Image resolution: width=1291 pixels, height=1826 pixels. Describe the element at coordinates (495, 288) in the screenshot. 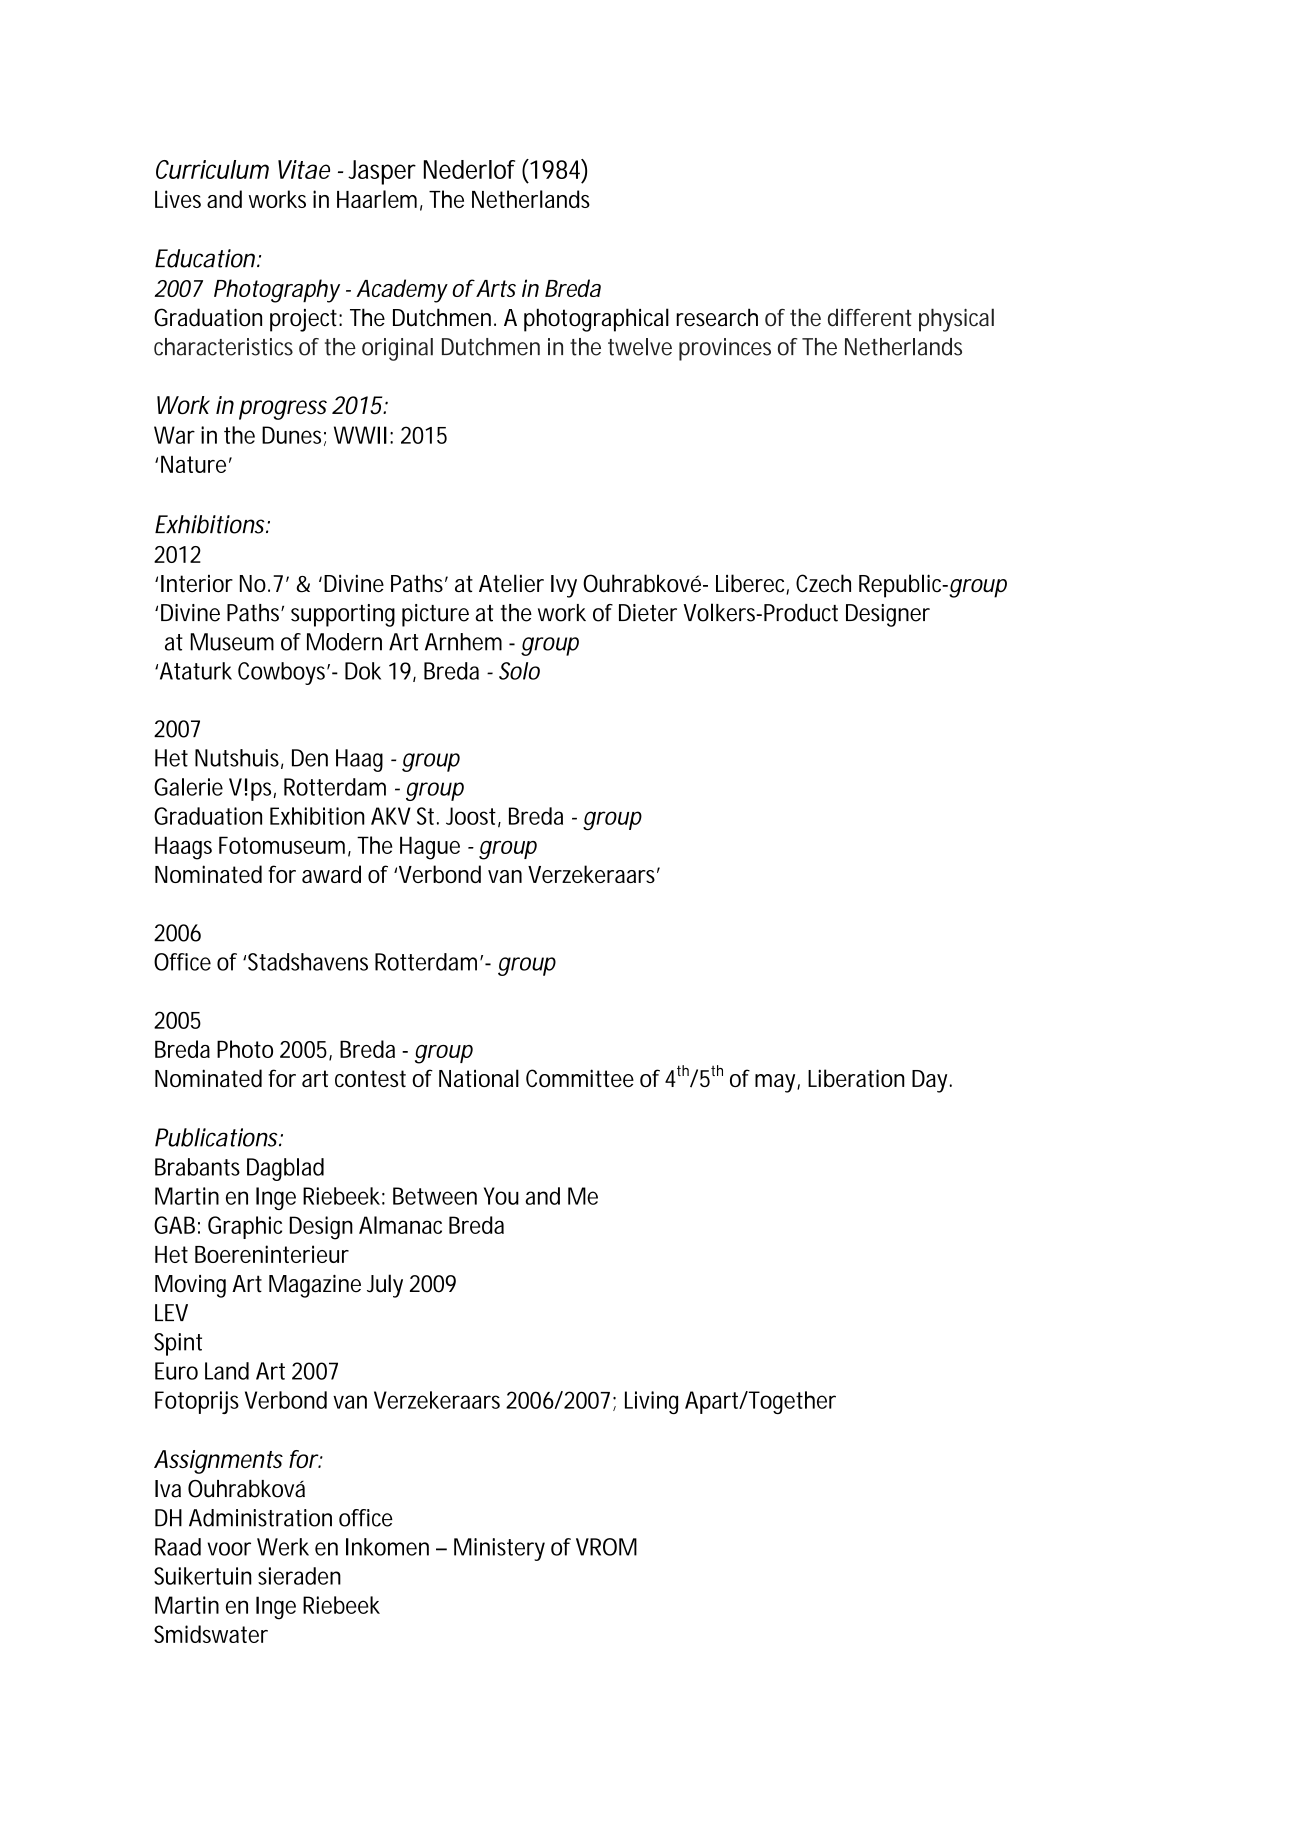

I see `Arts` at that location.
